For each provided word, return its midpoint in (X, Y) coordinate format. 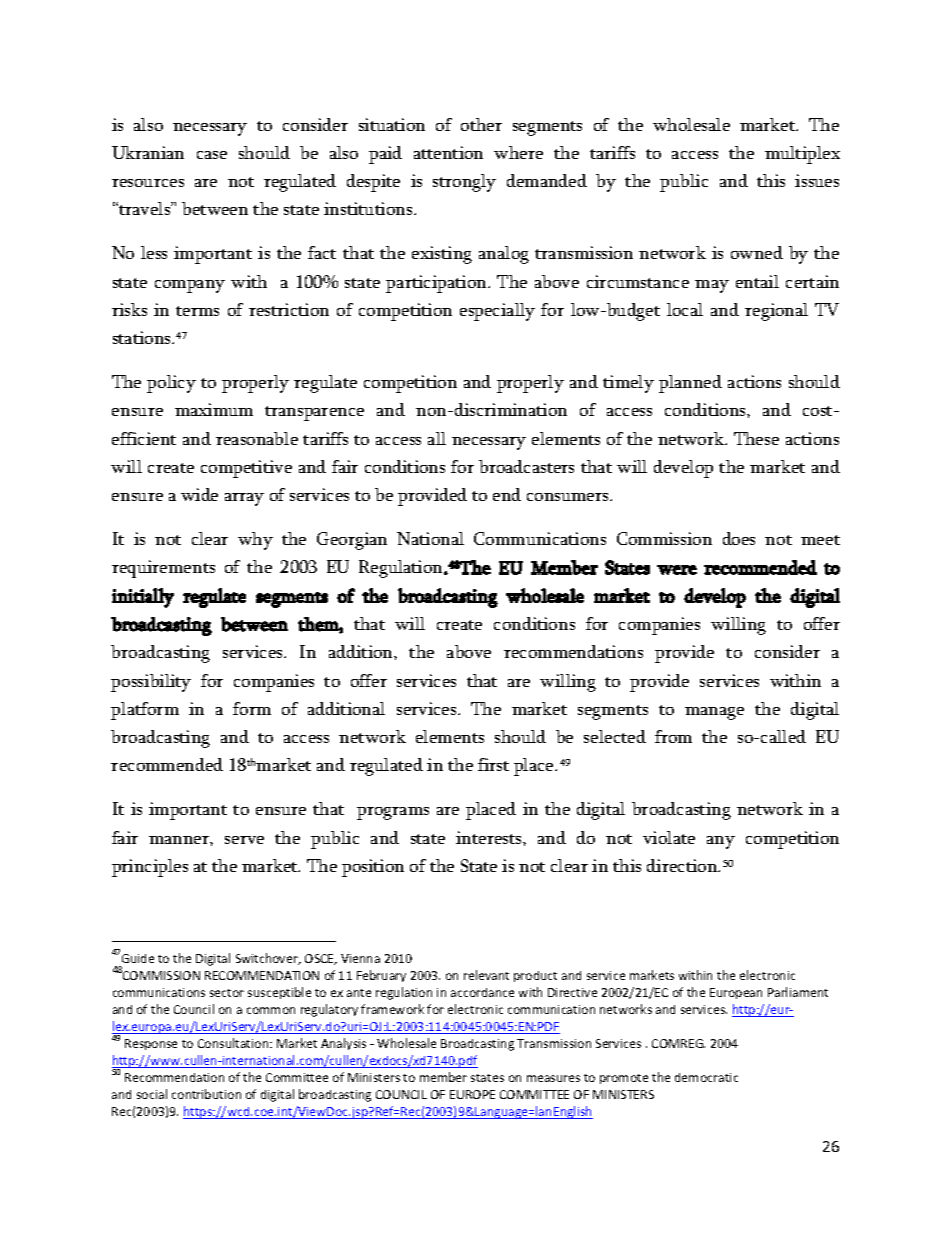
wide (199, 494)
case (212, 155)
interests (490, 837)
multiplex (802, 155)
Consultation (234, 1043)
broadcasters (526, 466)
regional (776, 312)
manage (714, 713)
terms (197, 311)
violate (669, 837)
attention (448, 152)
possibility (151, 683)
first (493, 764)
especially (497, 312)
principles (150, 868)
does (739, 538)
